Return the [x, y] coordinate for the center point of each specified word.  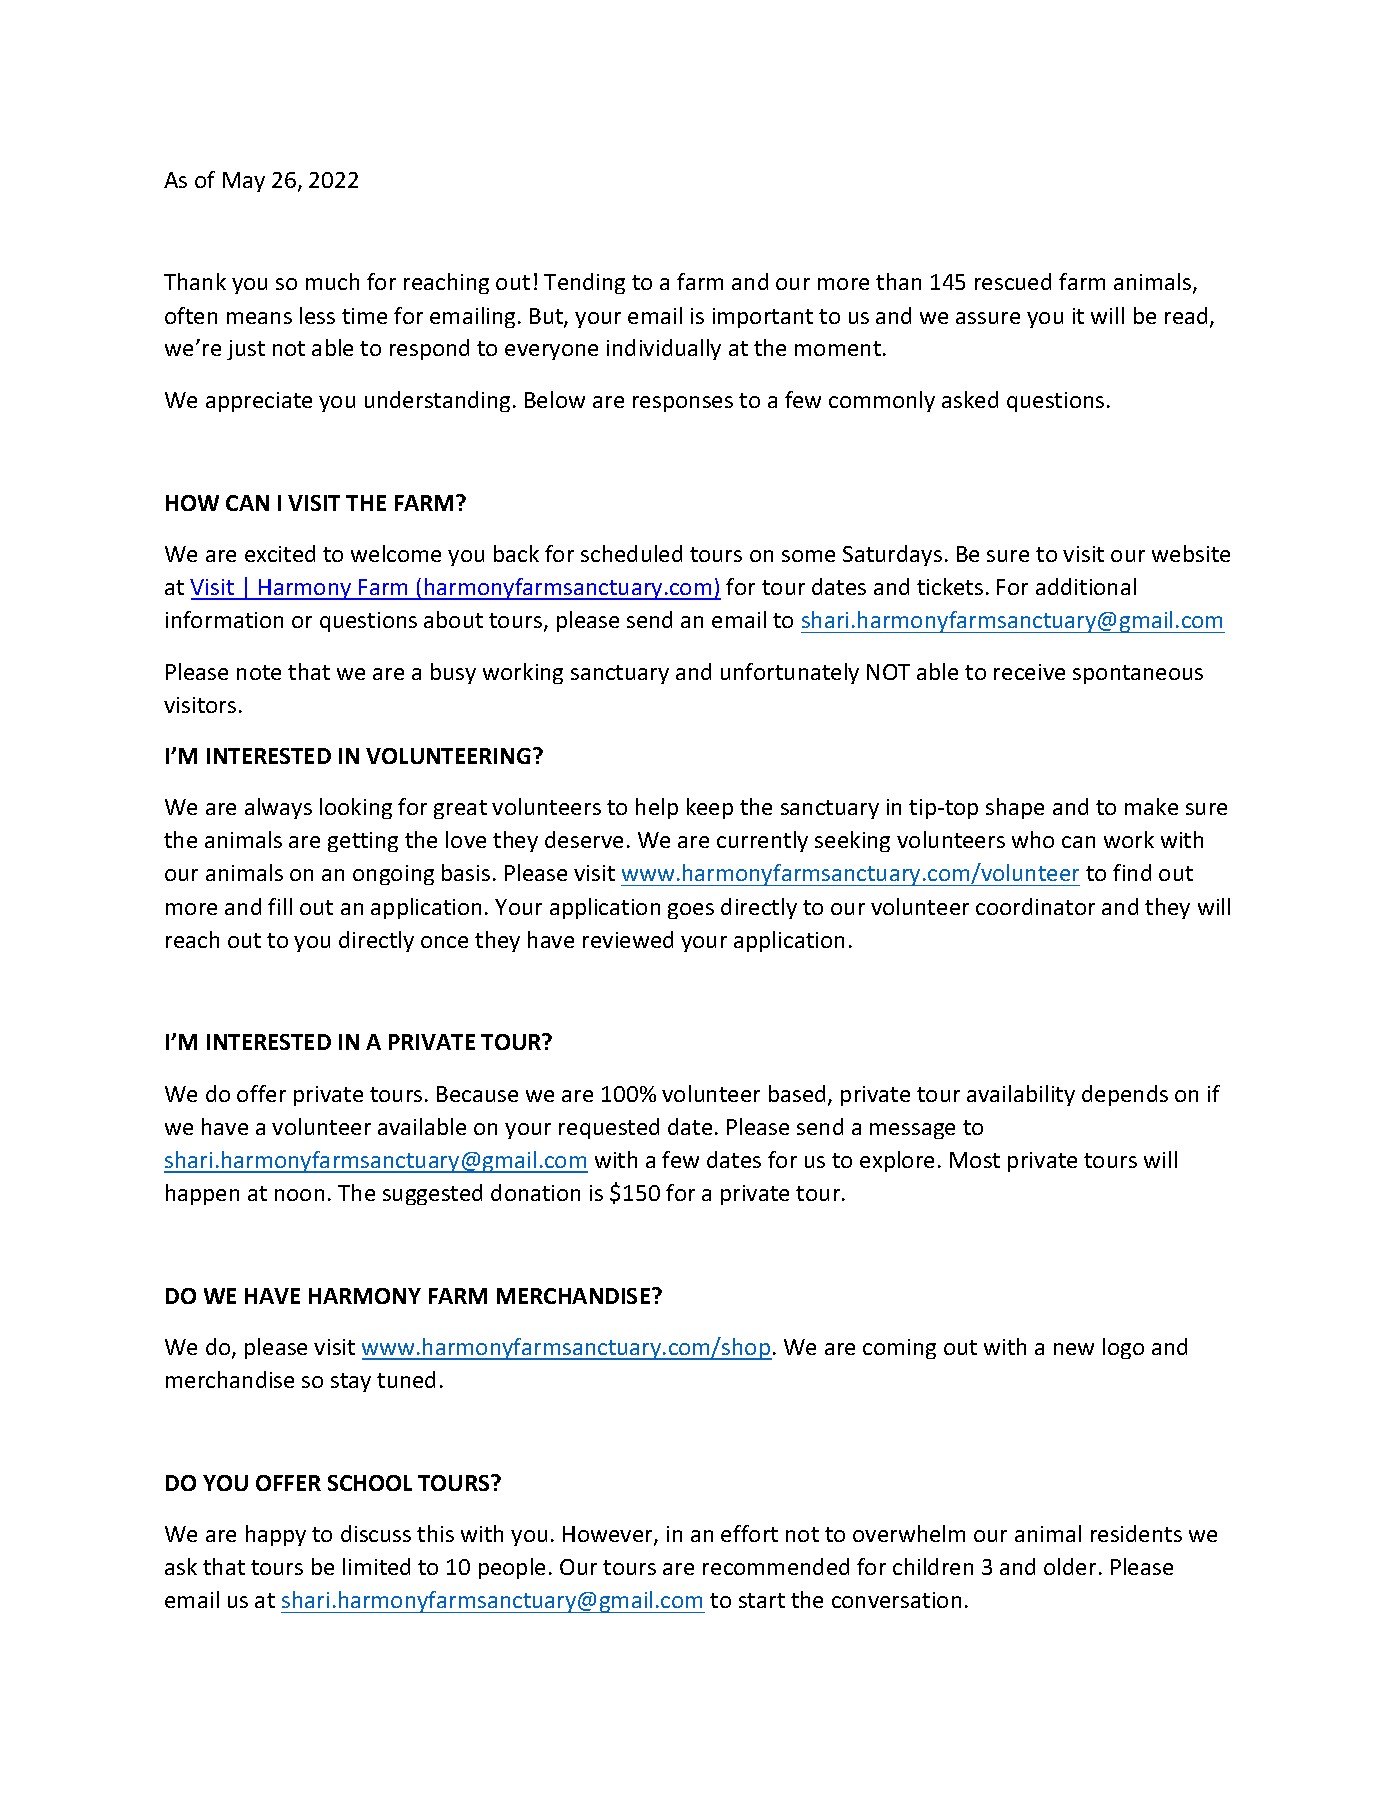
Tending [584, 283]
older [1070, 1566]
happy [276, 1535]
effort [749, 1533]
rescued [1013, 281]
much [332, 281]
